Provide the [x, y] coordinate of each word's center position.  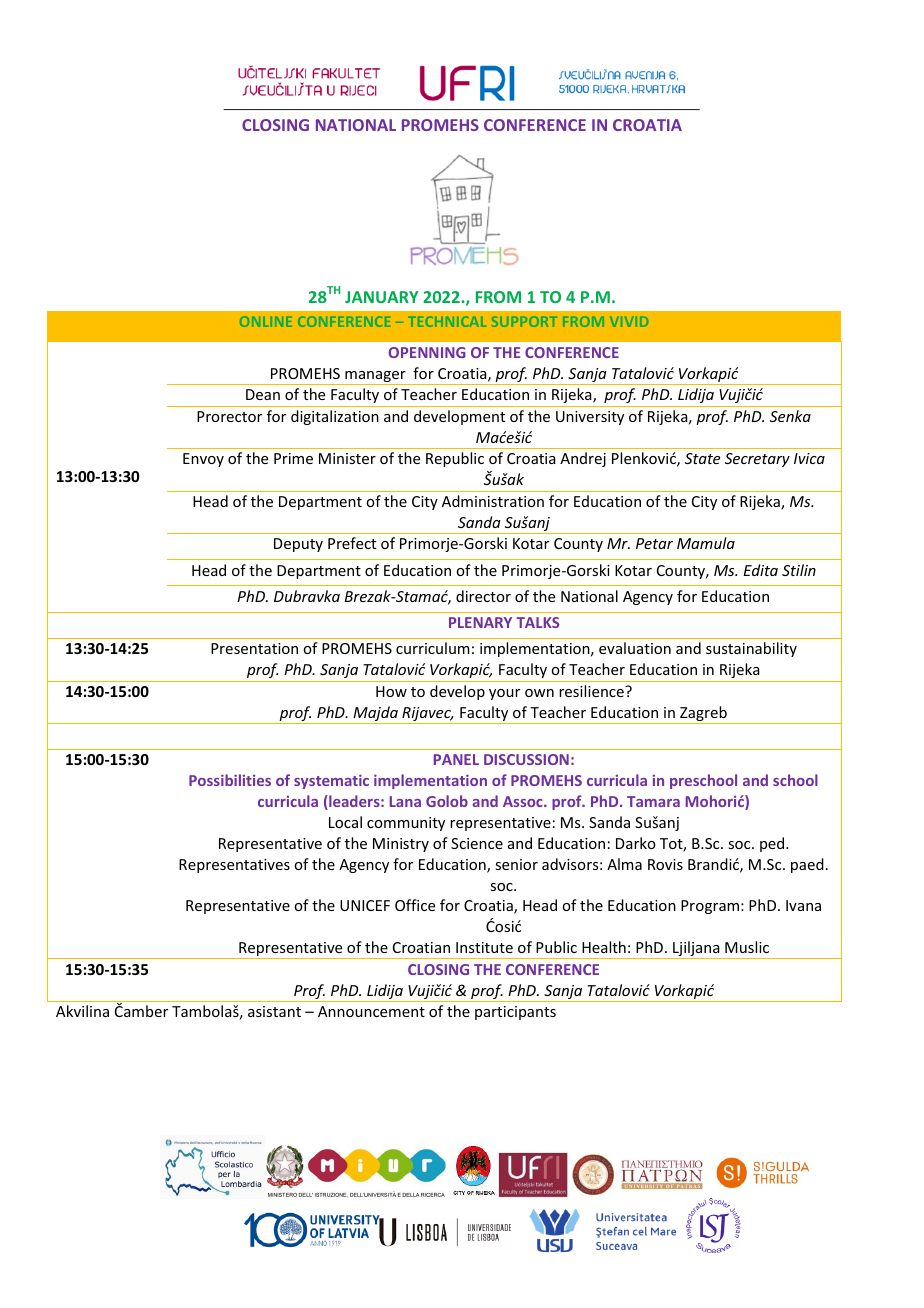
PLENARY [480, 622]
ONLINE [266, 321]
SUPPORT [524, 321]
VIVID [629, 321]
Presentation [254, 648]
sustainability [751, 649]
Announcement [371, 1011]
